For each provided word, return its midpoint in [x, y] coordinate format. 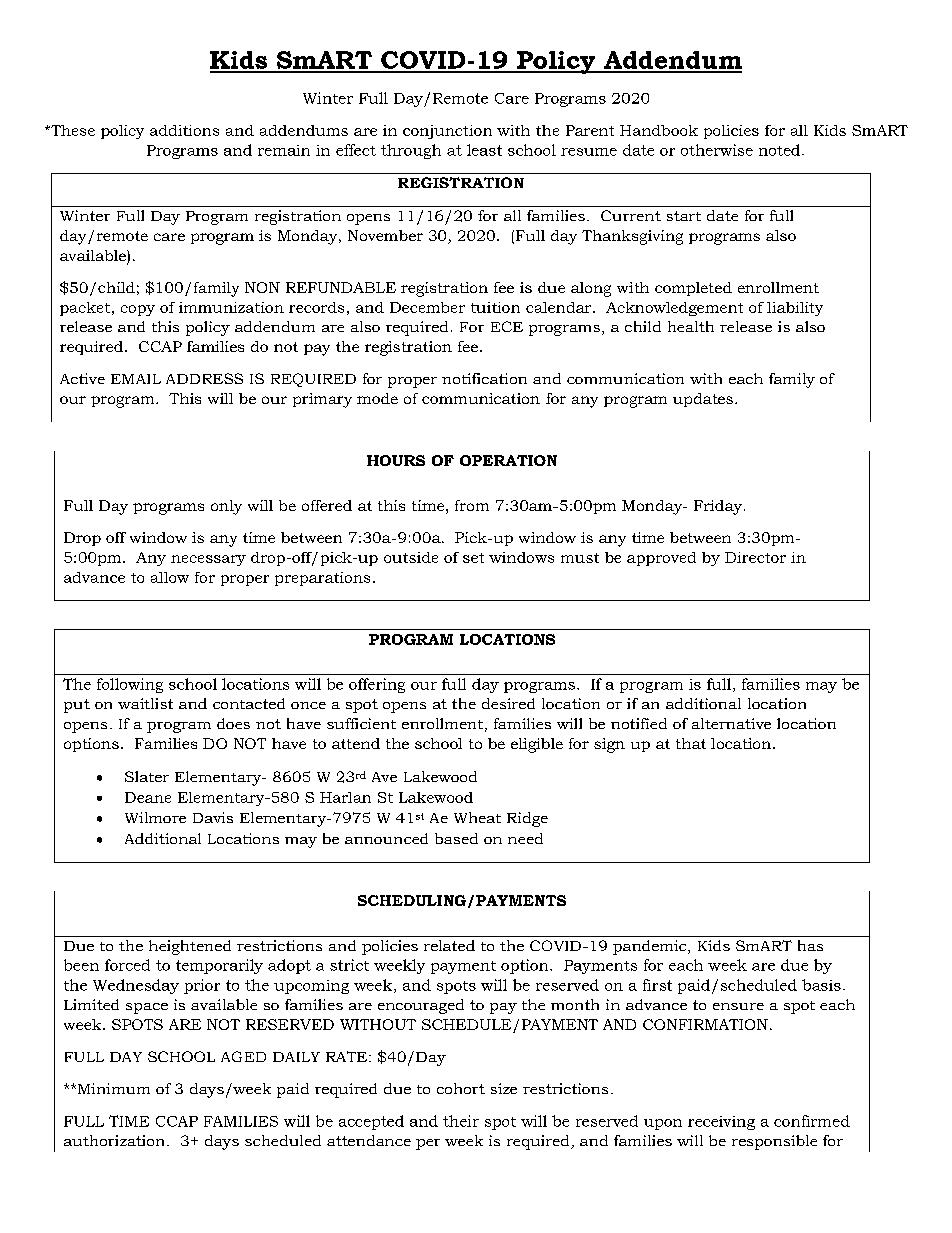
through [411, 151]
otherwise [717, 150]
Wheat [477, 817]
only [226, 507]
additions [184, 130]
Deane [148, 797]
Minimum [112, 1088]
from [472, 505]
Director [755, 557]
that [691, 743]
